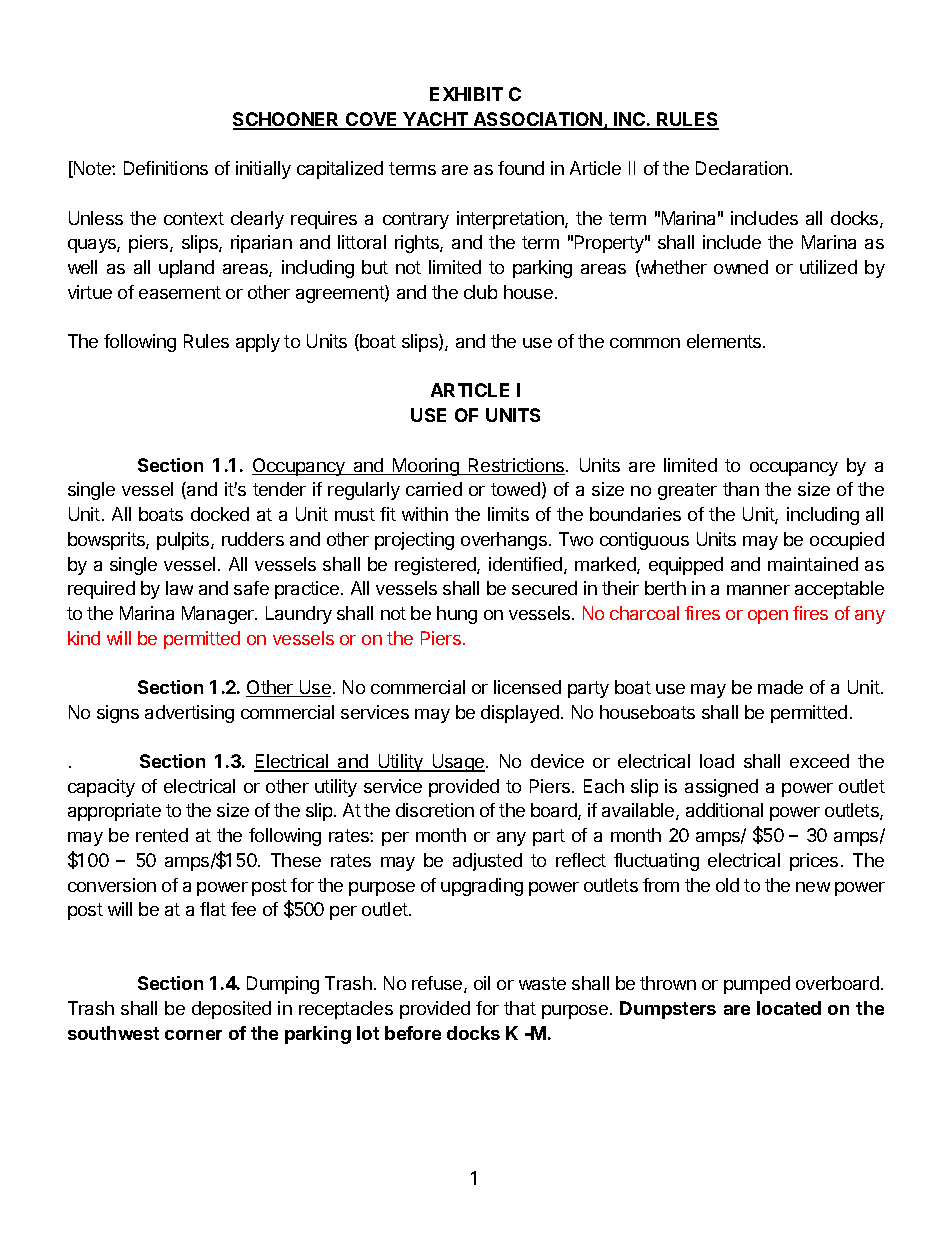  Describe the element at coordinates (179, 588) in the screenshot. I see `law` at that location.
